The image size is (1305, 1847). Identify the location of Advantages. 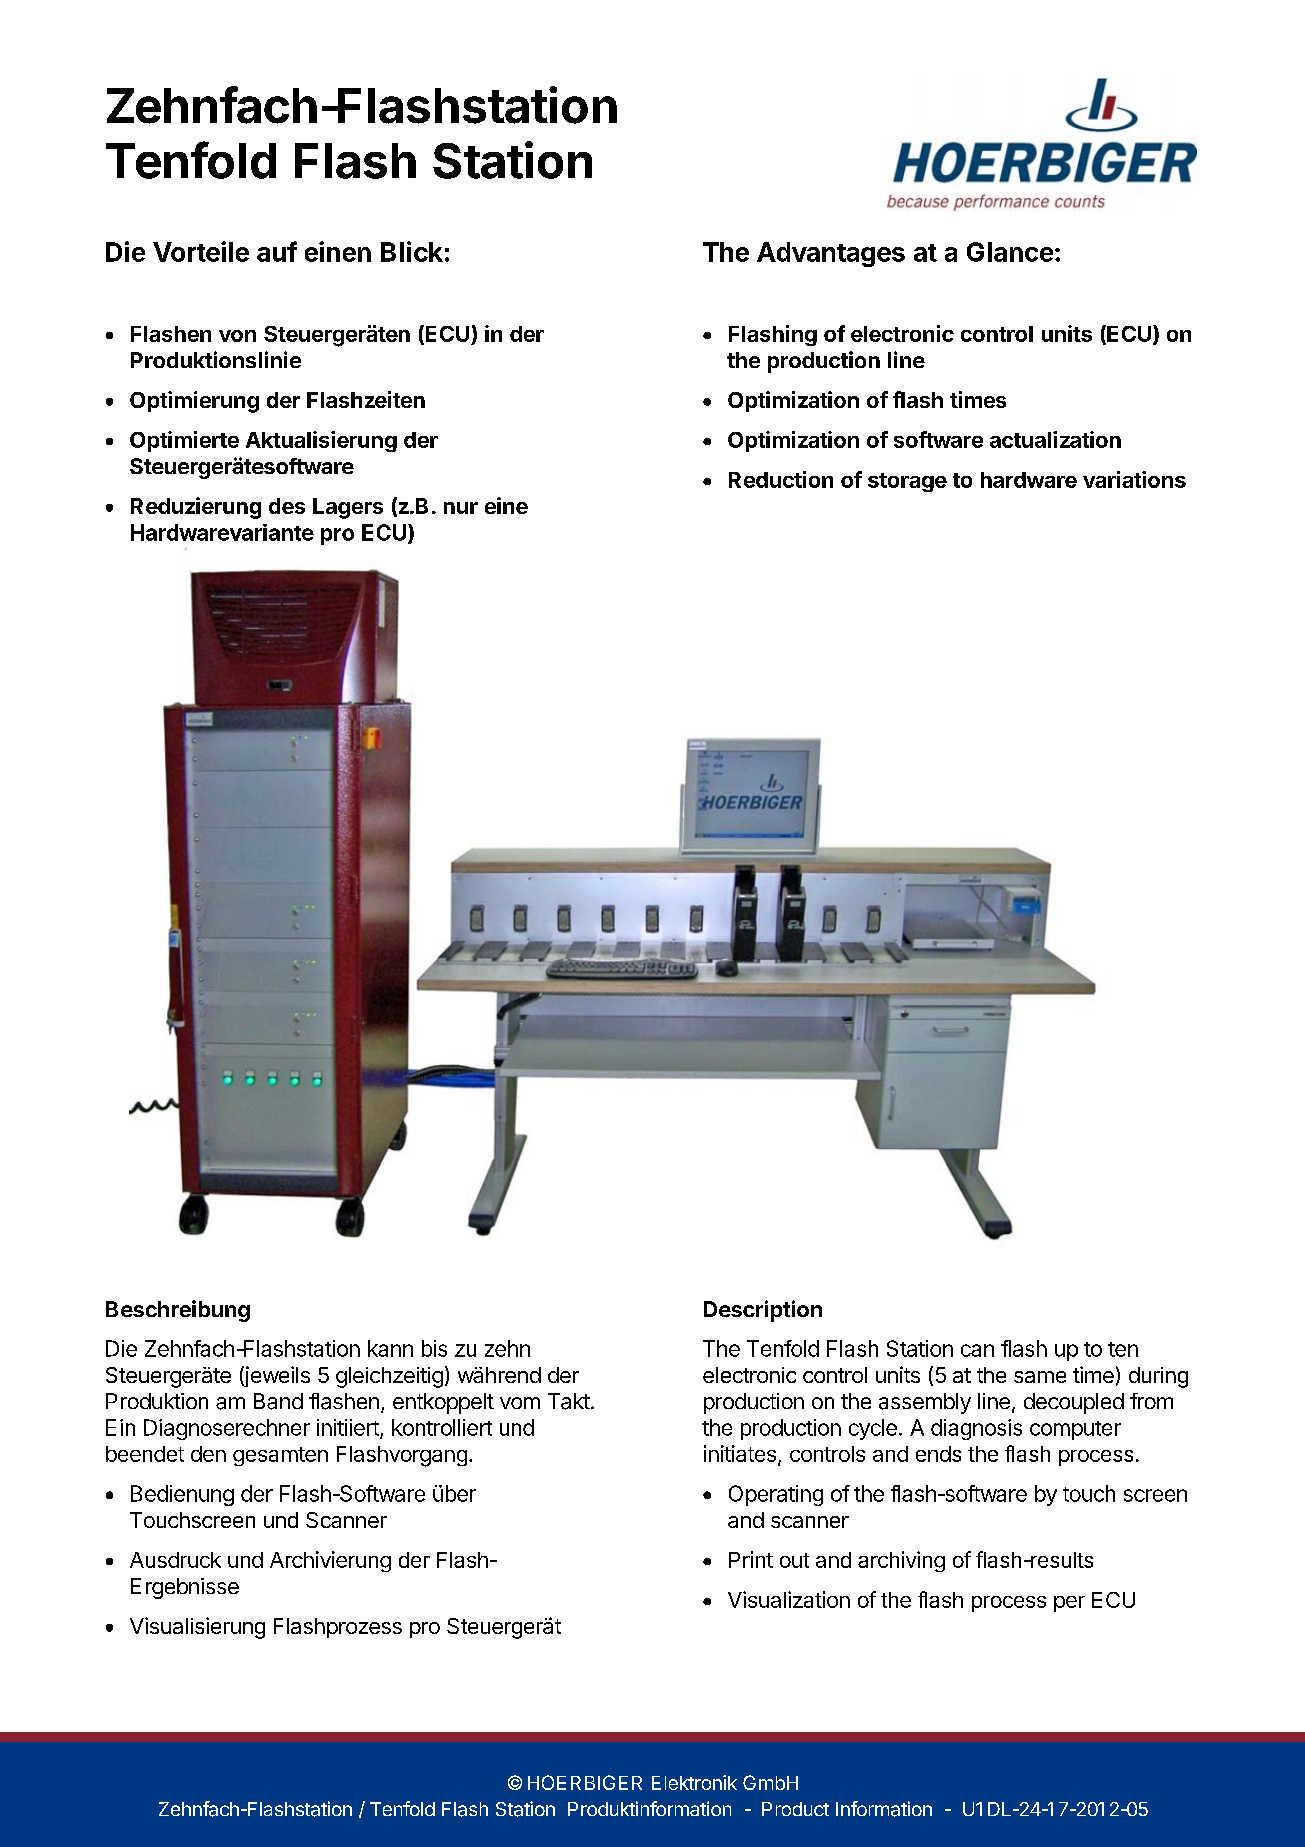
(831, 254).
